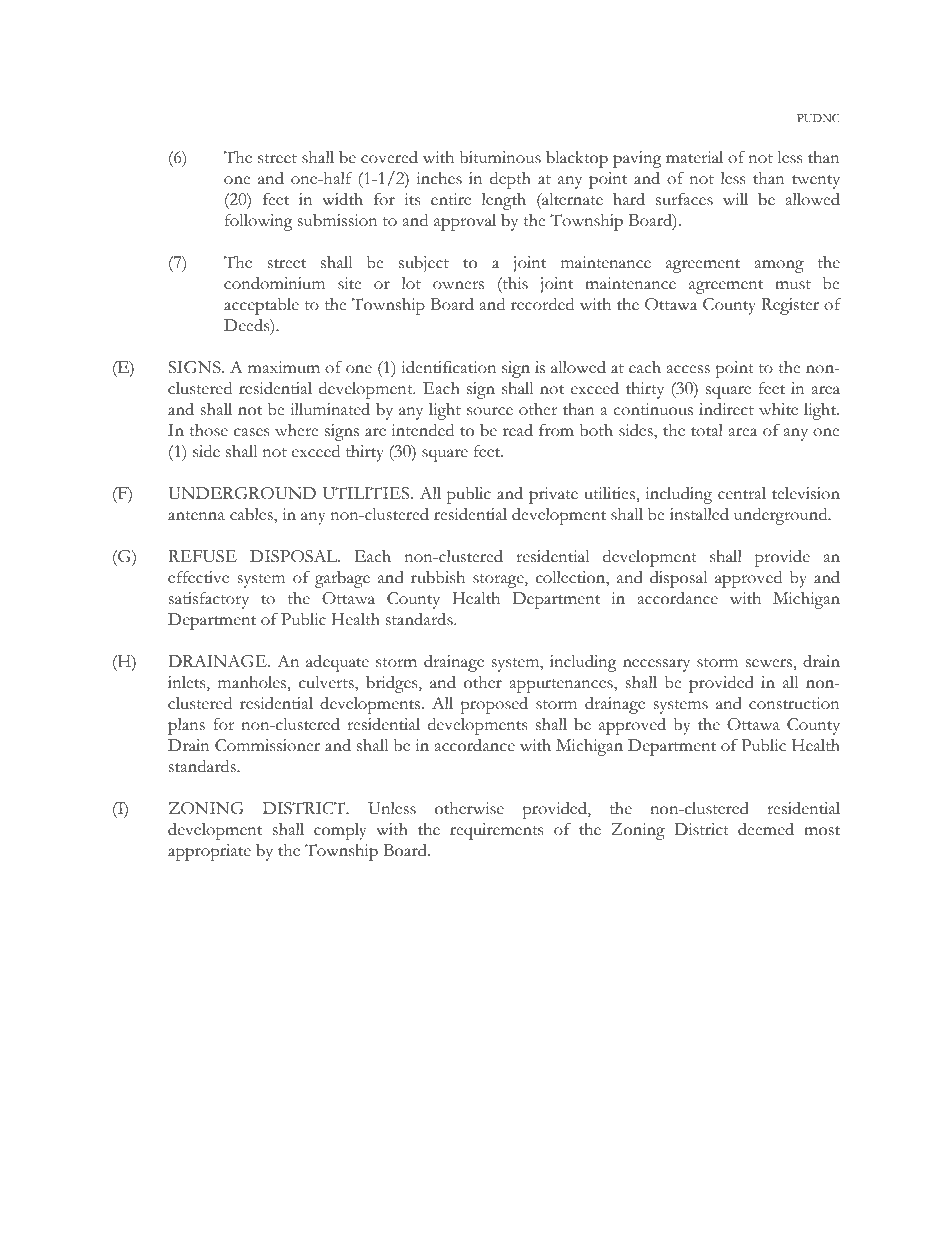 The image size is (952, 1233). I want to click on deemed, so click(766, 829).
